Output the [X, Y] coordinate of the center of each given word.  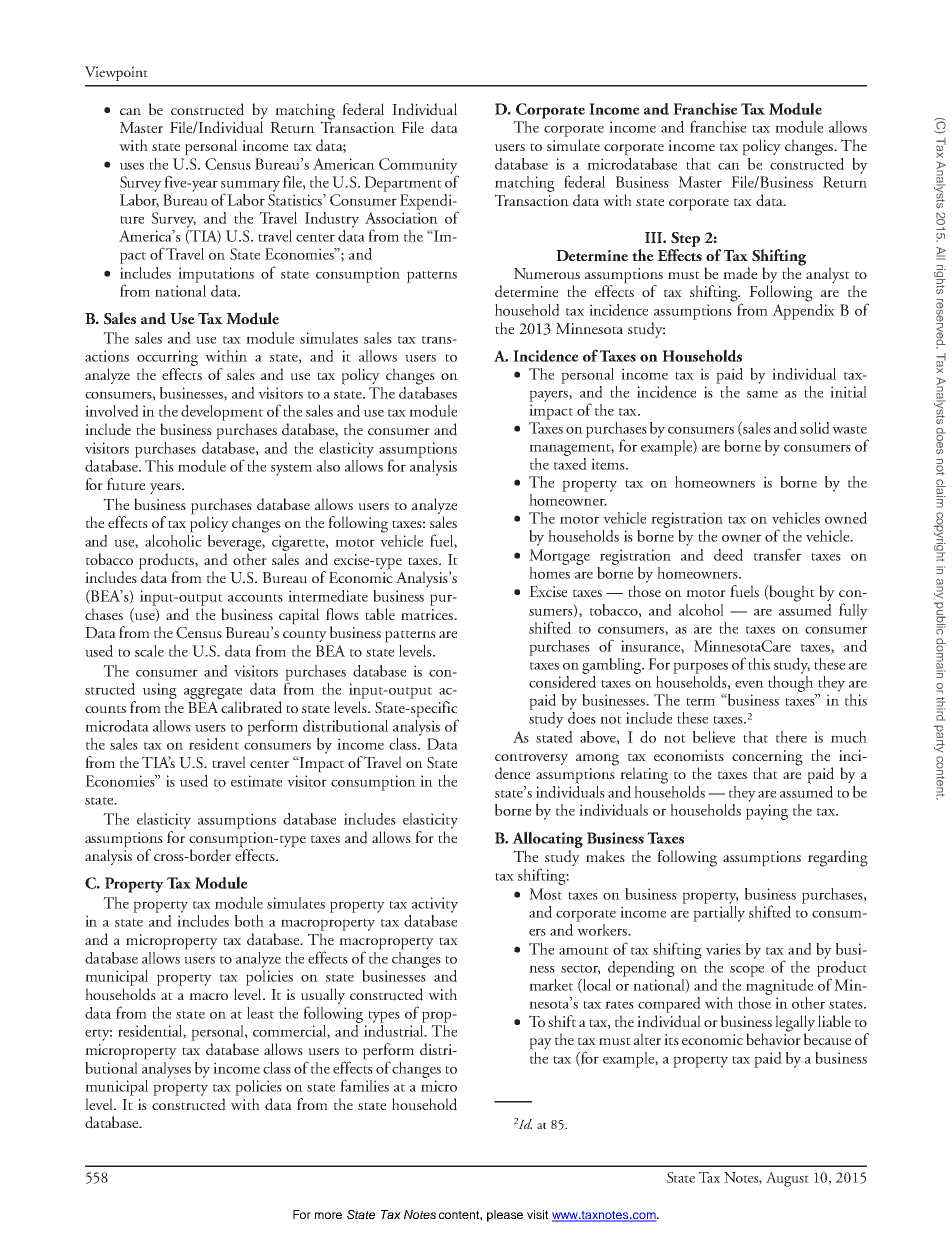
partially [719, 912]
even [749, 684]
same [762, 394]
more [328, 1215]
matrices [428, 614]
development [222, 413]
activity [435, 905]
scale [149, 651]
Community [418, 167]
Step [685, 241]
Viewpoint [116, 73]
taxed [570, 462]
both [249, 921]
